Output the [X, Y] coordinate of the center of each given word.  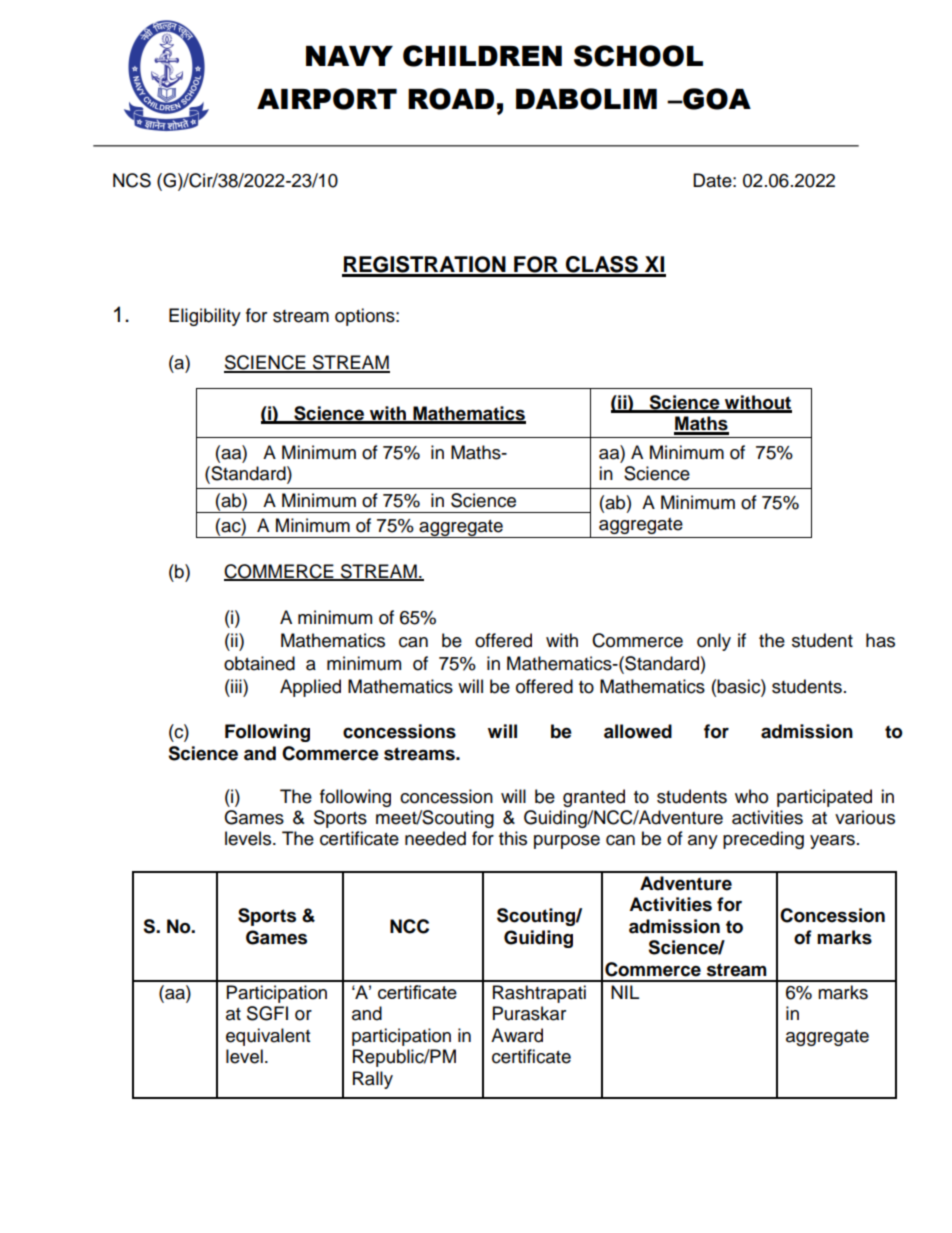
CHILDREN [482, 56]
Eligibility [205, 317]
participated [824, 798]
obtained [259, 663]
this [513, 838]
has [880, 640]
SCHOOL [638, 56]
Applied [310, 688]
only [714, 642]
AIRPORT [327, 99]
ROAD [451, 99]
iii [236, 686]
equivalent [268, 1037]
